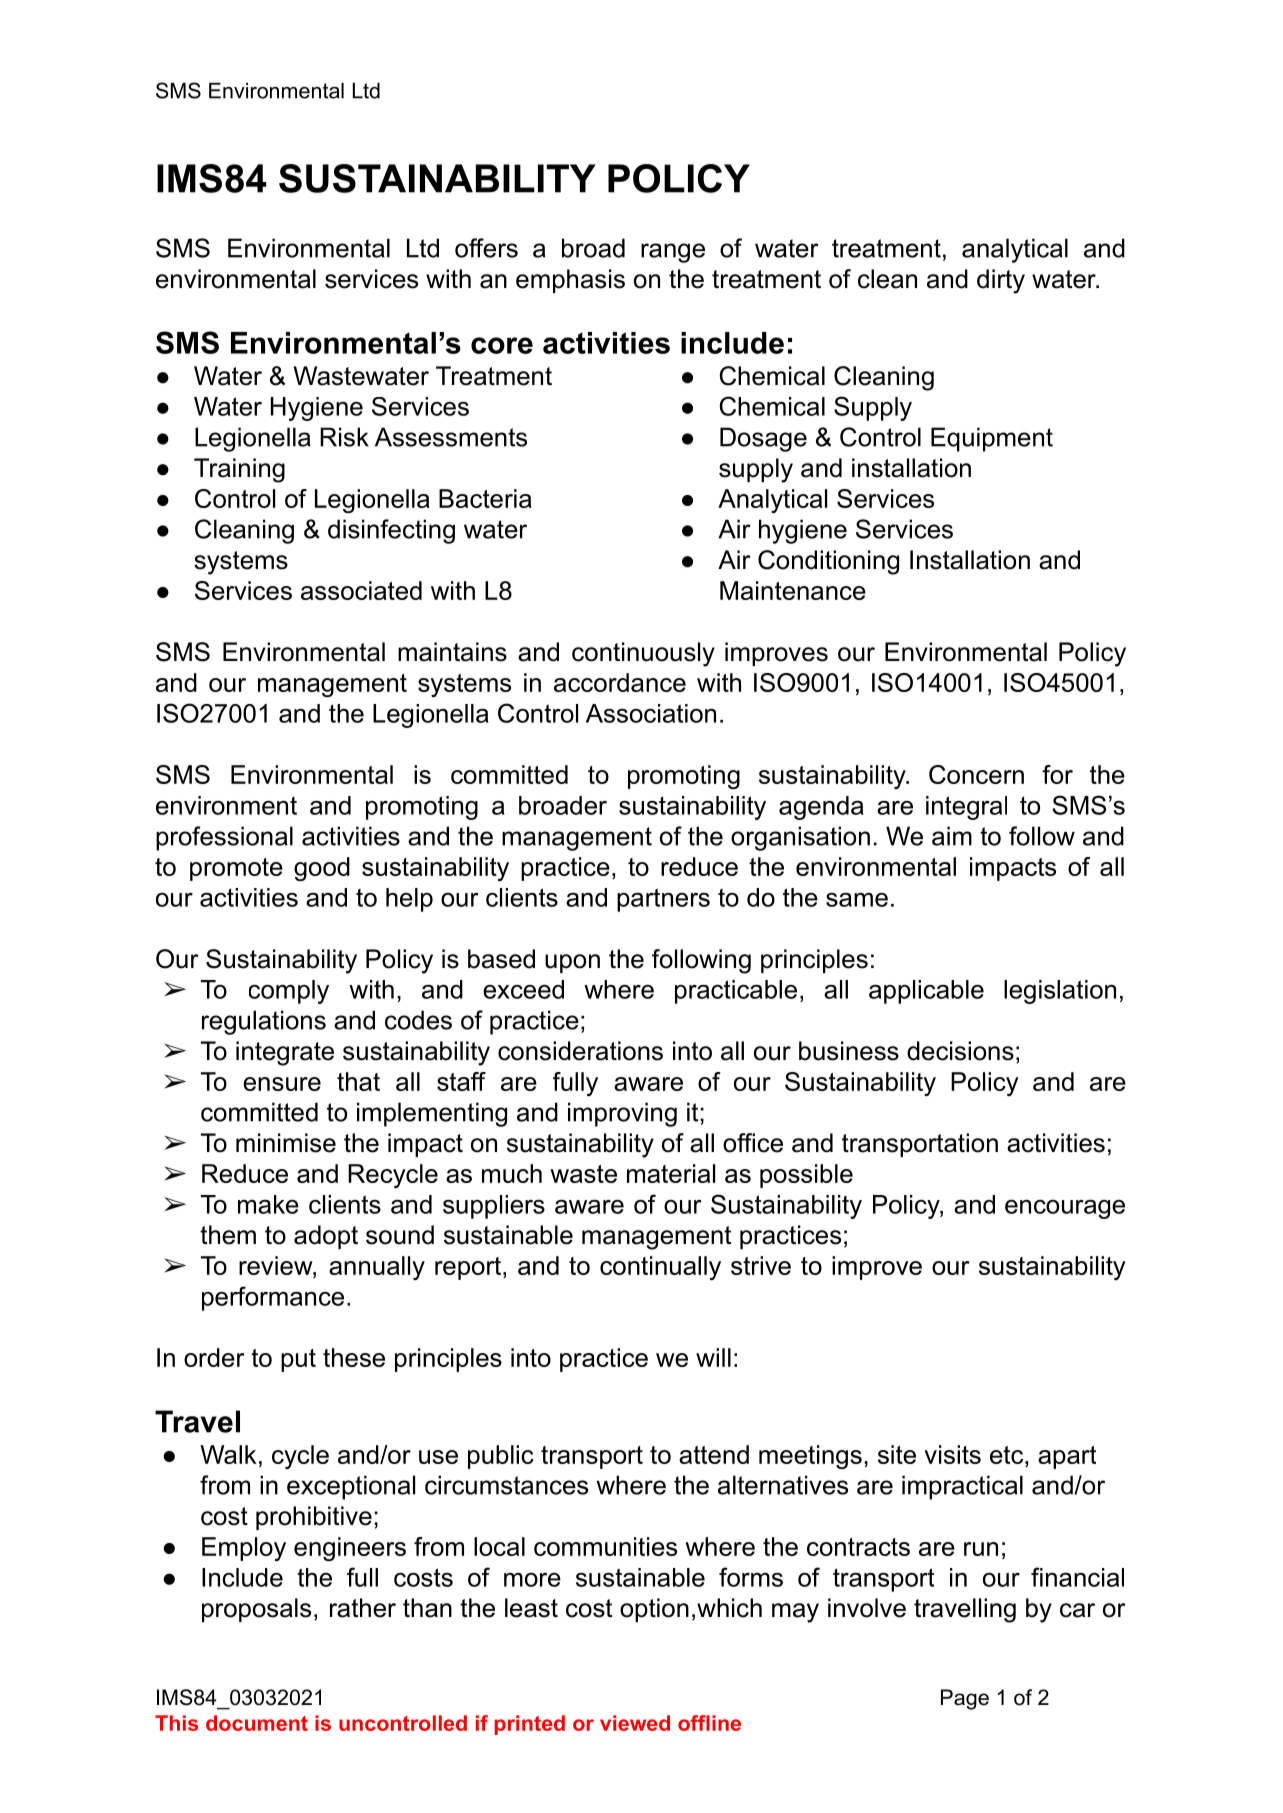 The height and width of the image is (1813, 1283). Describe the element at coordinates (976, 774) in the image. I see `Concern` at that location.
